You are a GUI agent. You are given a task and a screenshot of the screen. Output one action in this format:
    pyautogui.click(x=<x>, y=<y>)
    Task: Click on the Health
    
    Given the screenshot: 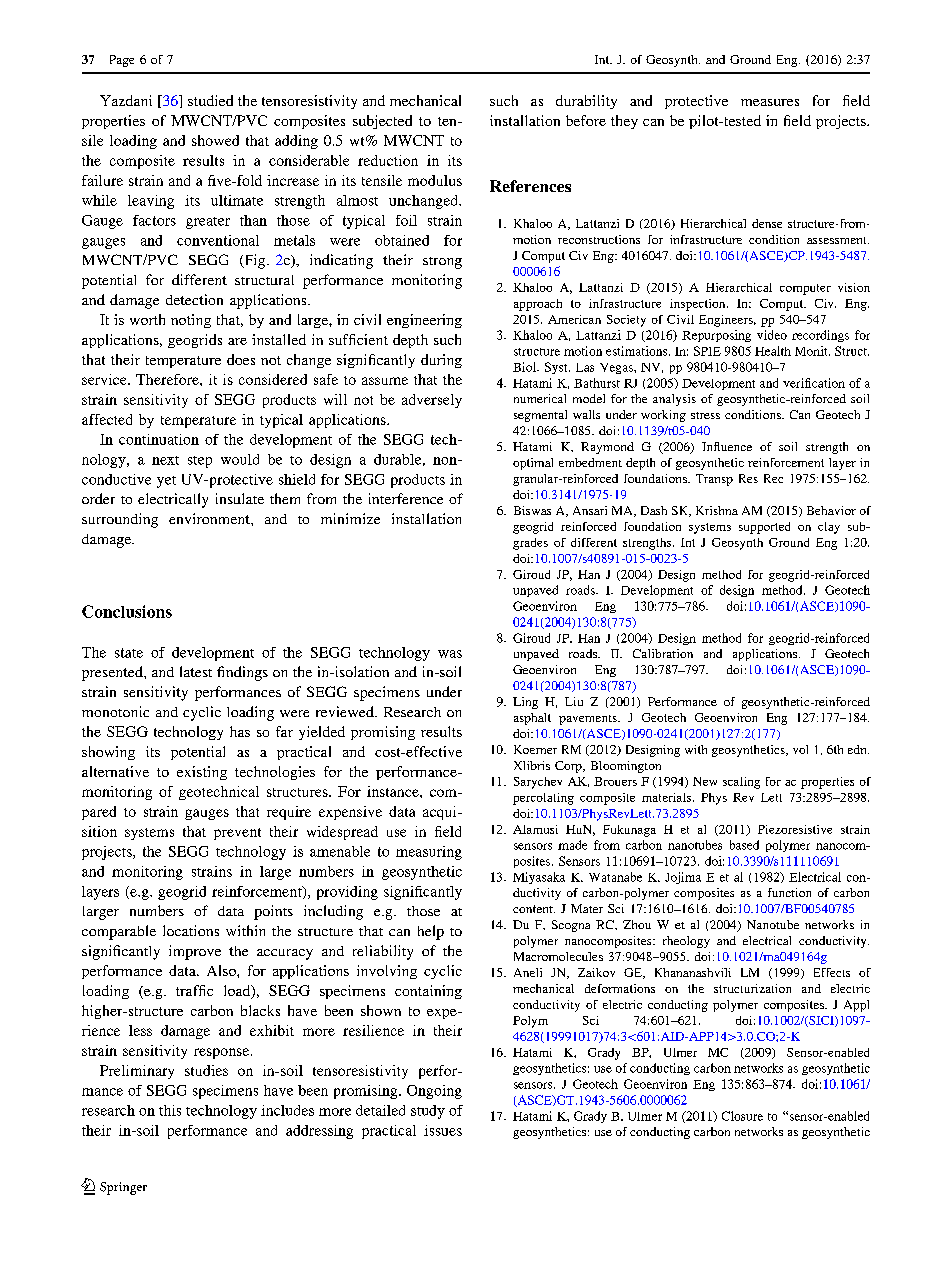 What is the action you would take?
    pyautogui.click(x=773, y=351)
